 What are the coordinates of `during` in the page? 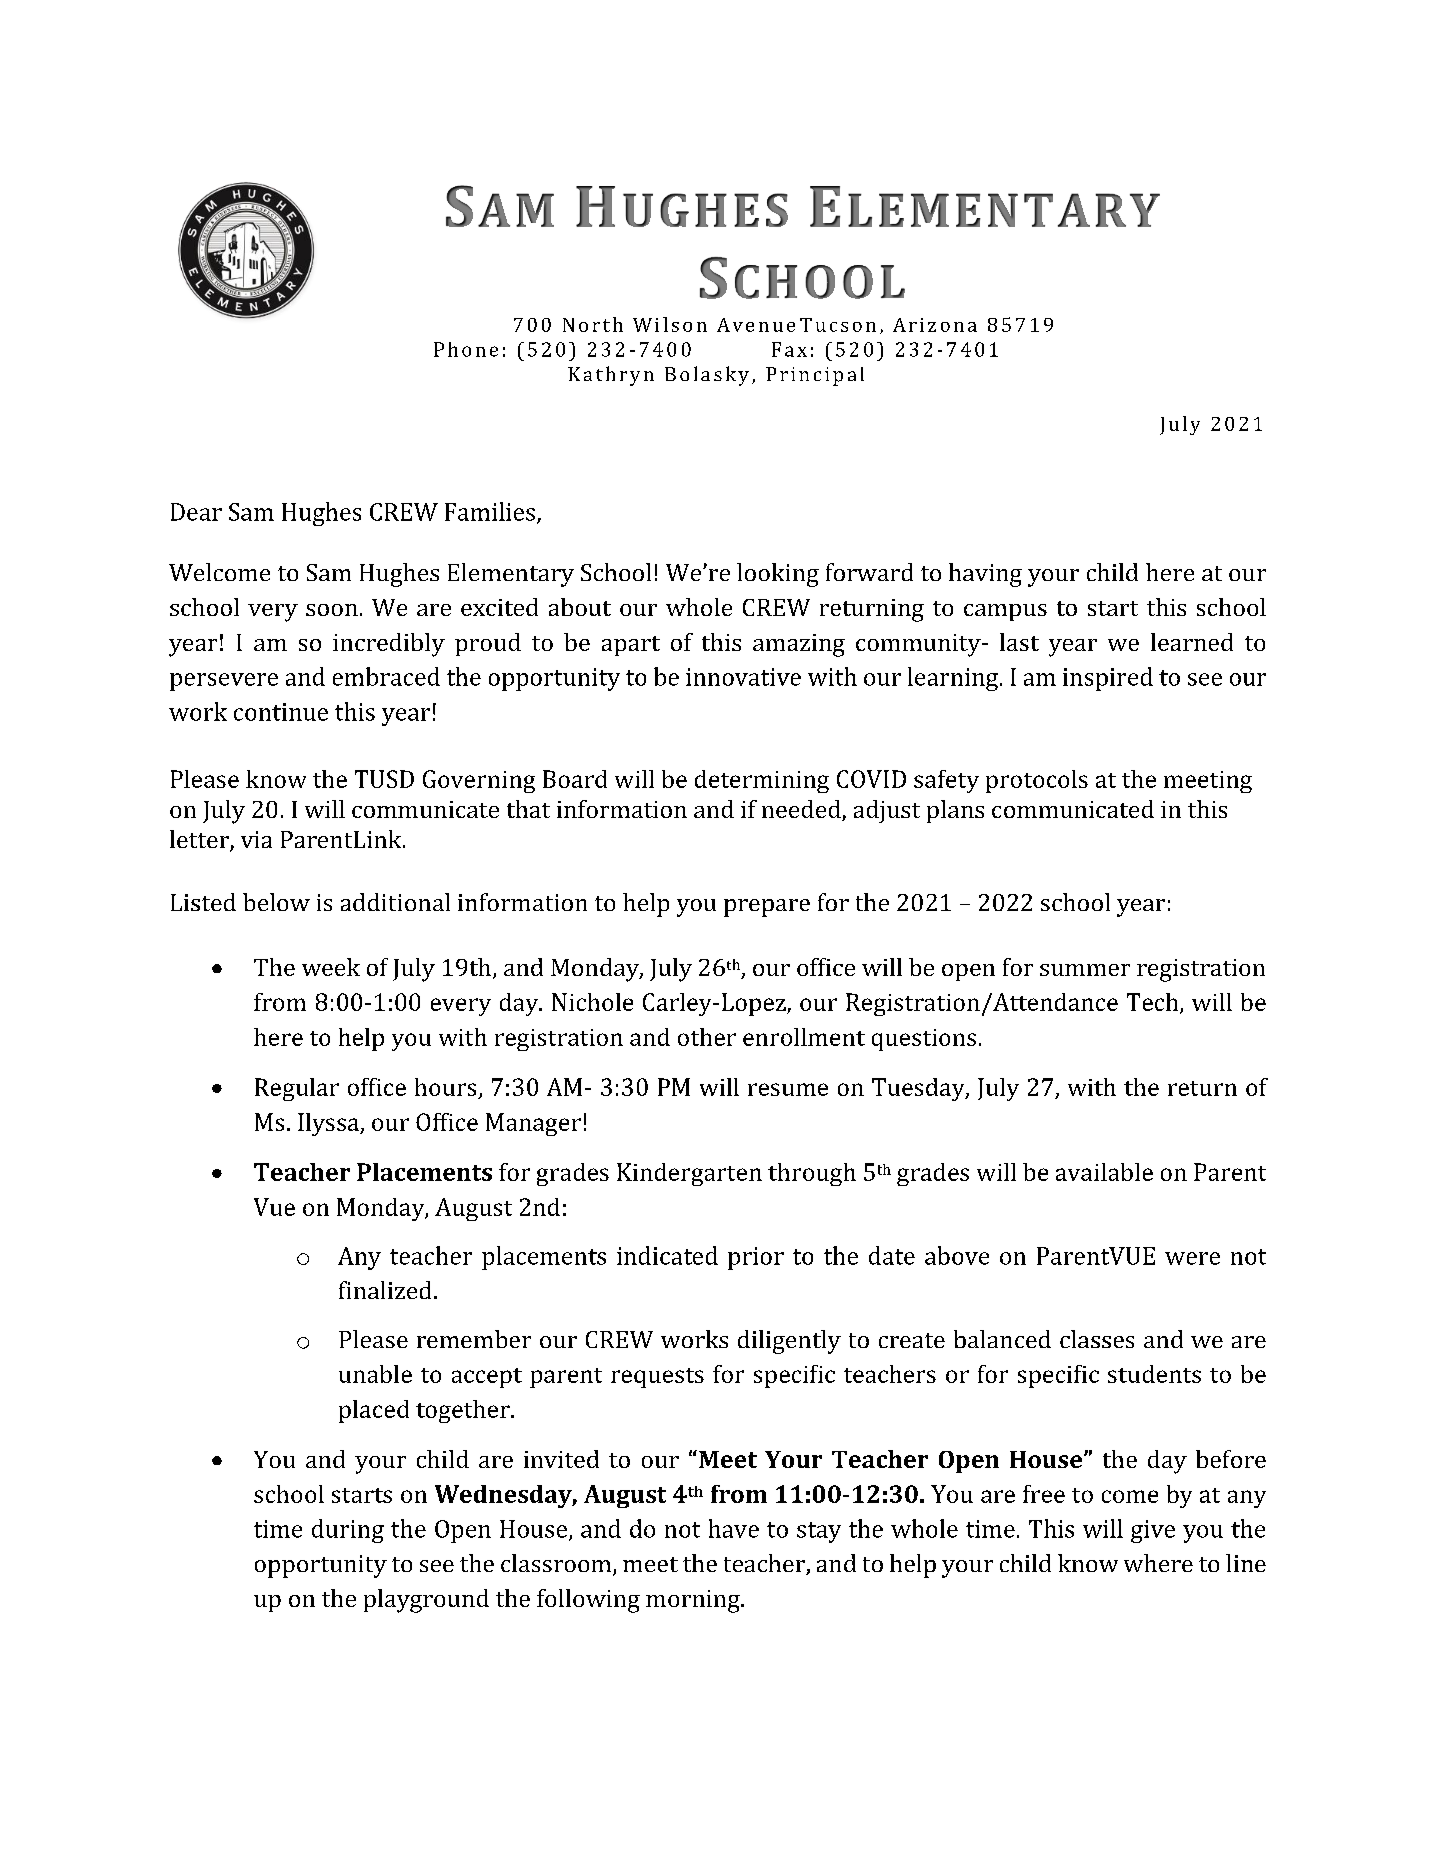 It's located at (348, 1531).
